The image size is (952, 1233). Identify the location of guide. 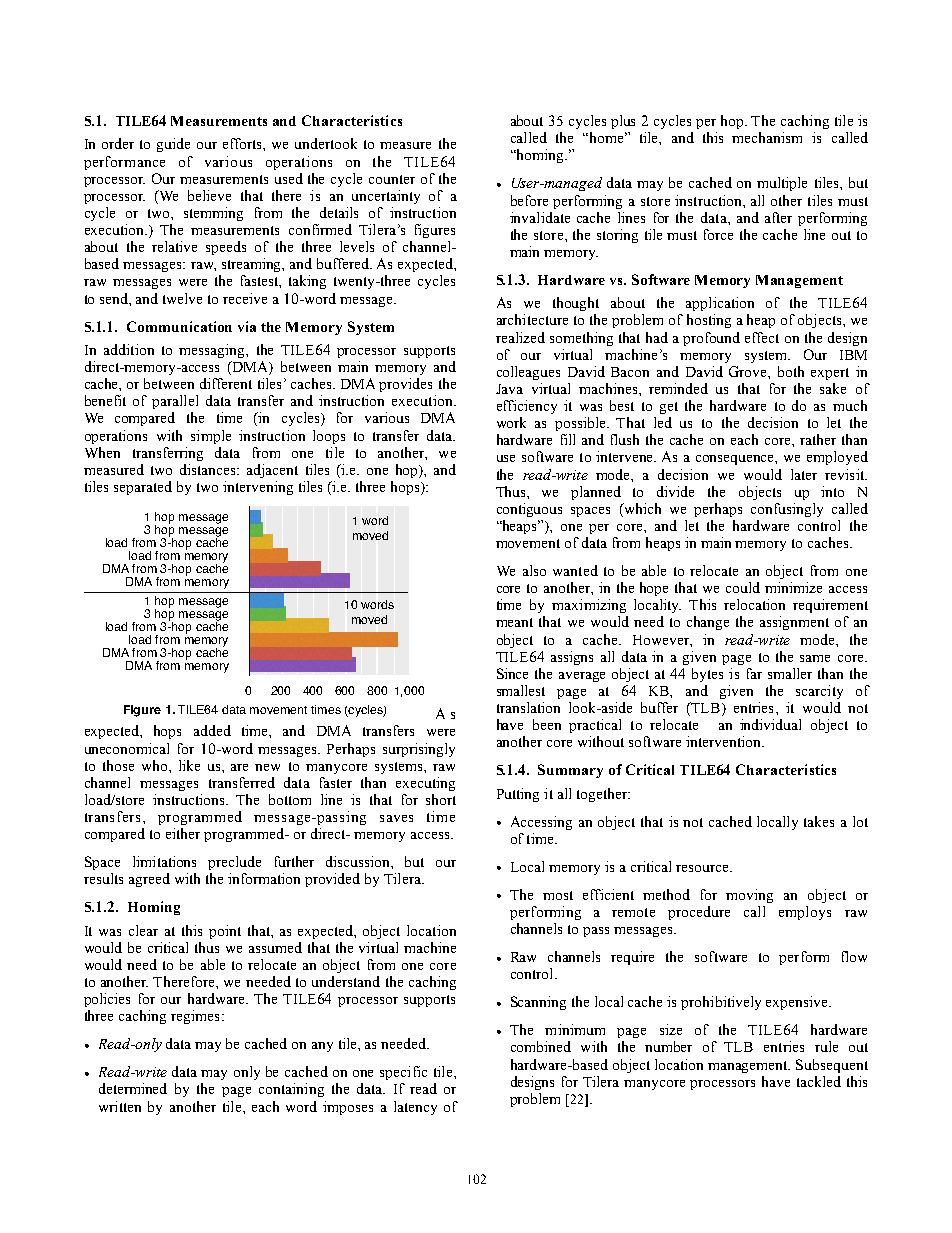
(173, 145).
